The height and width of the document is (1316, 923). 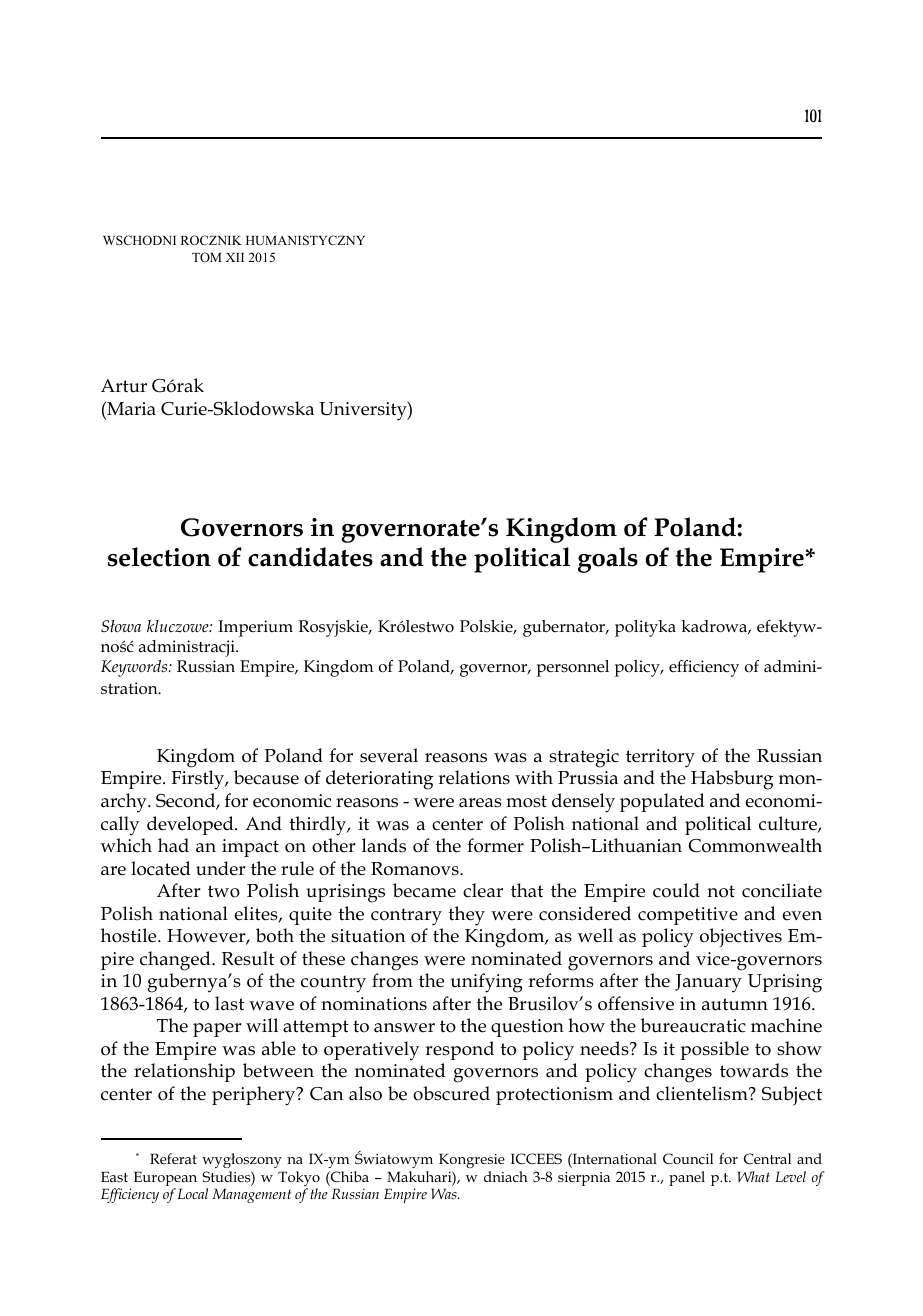 I want to click on unifying, so click(x=487, y=983).
